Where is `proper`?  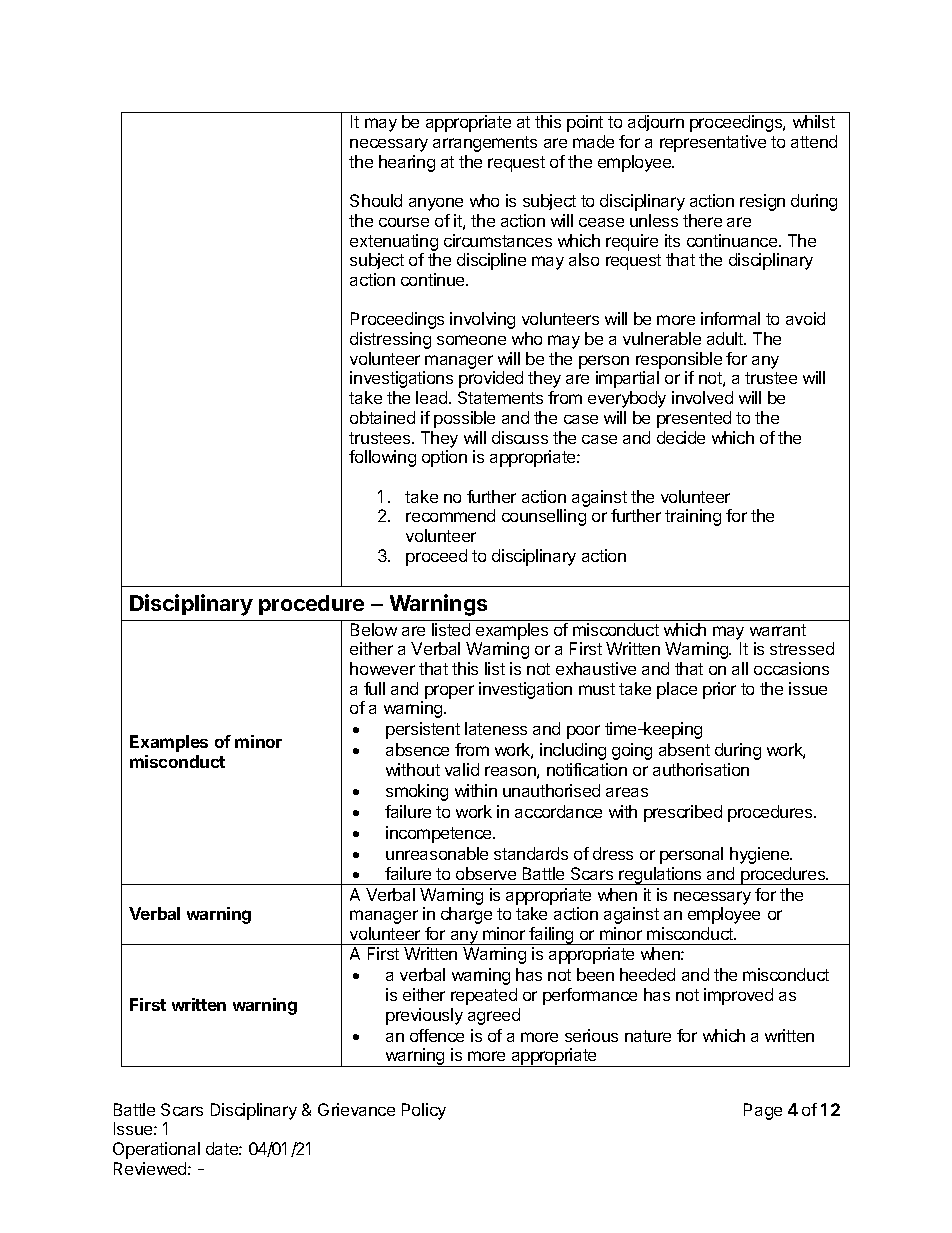
proper is located at coordinates (449, 692).
